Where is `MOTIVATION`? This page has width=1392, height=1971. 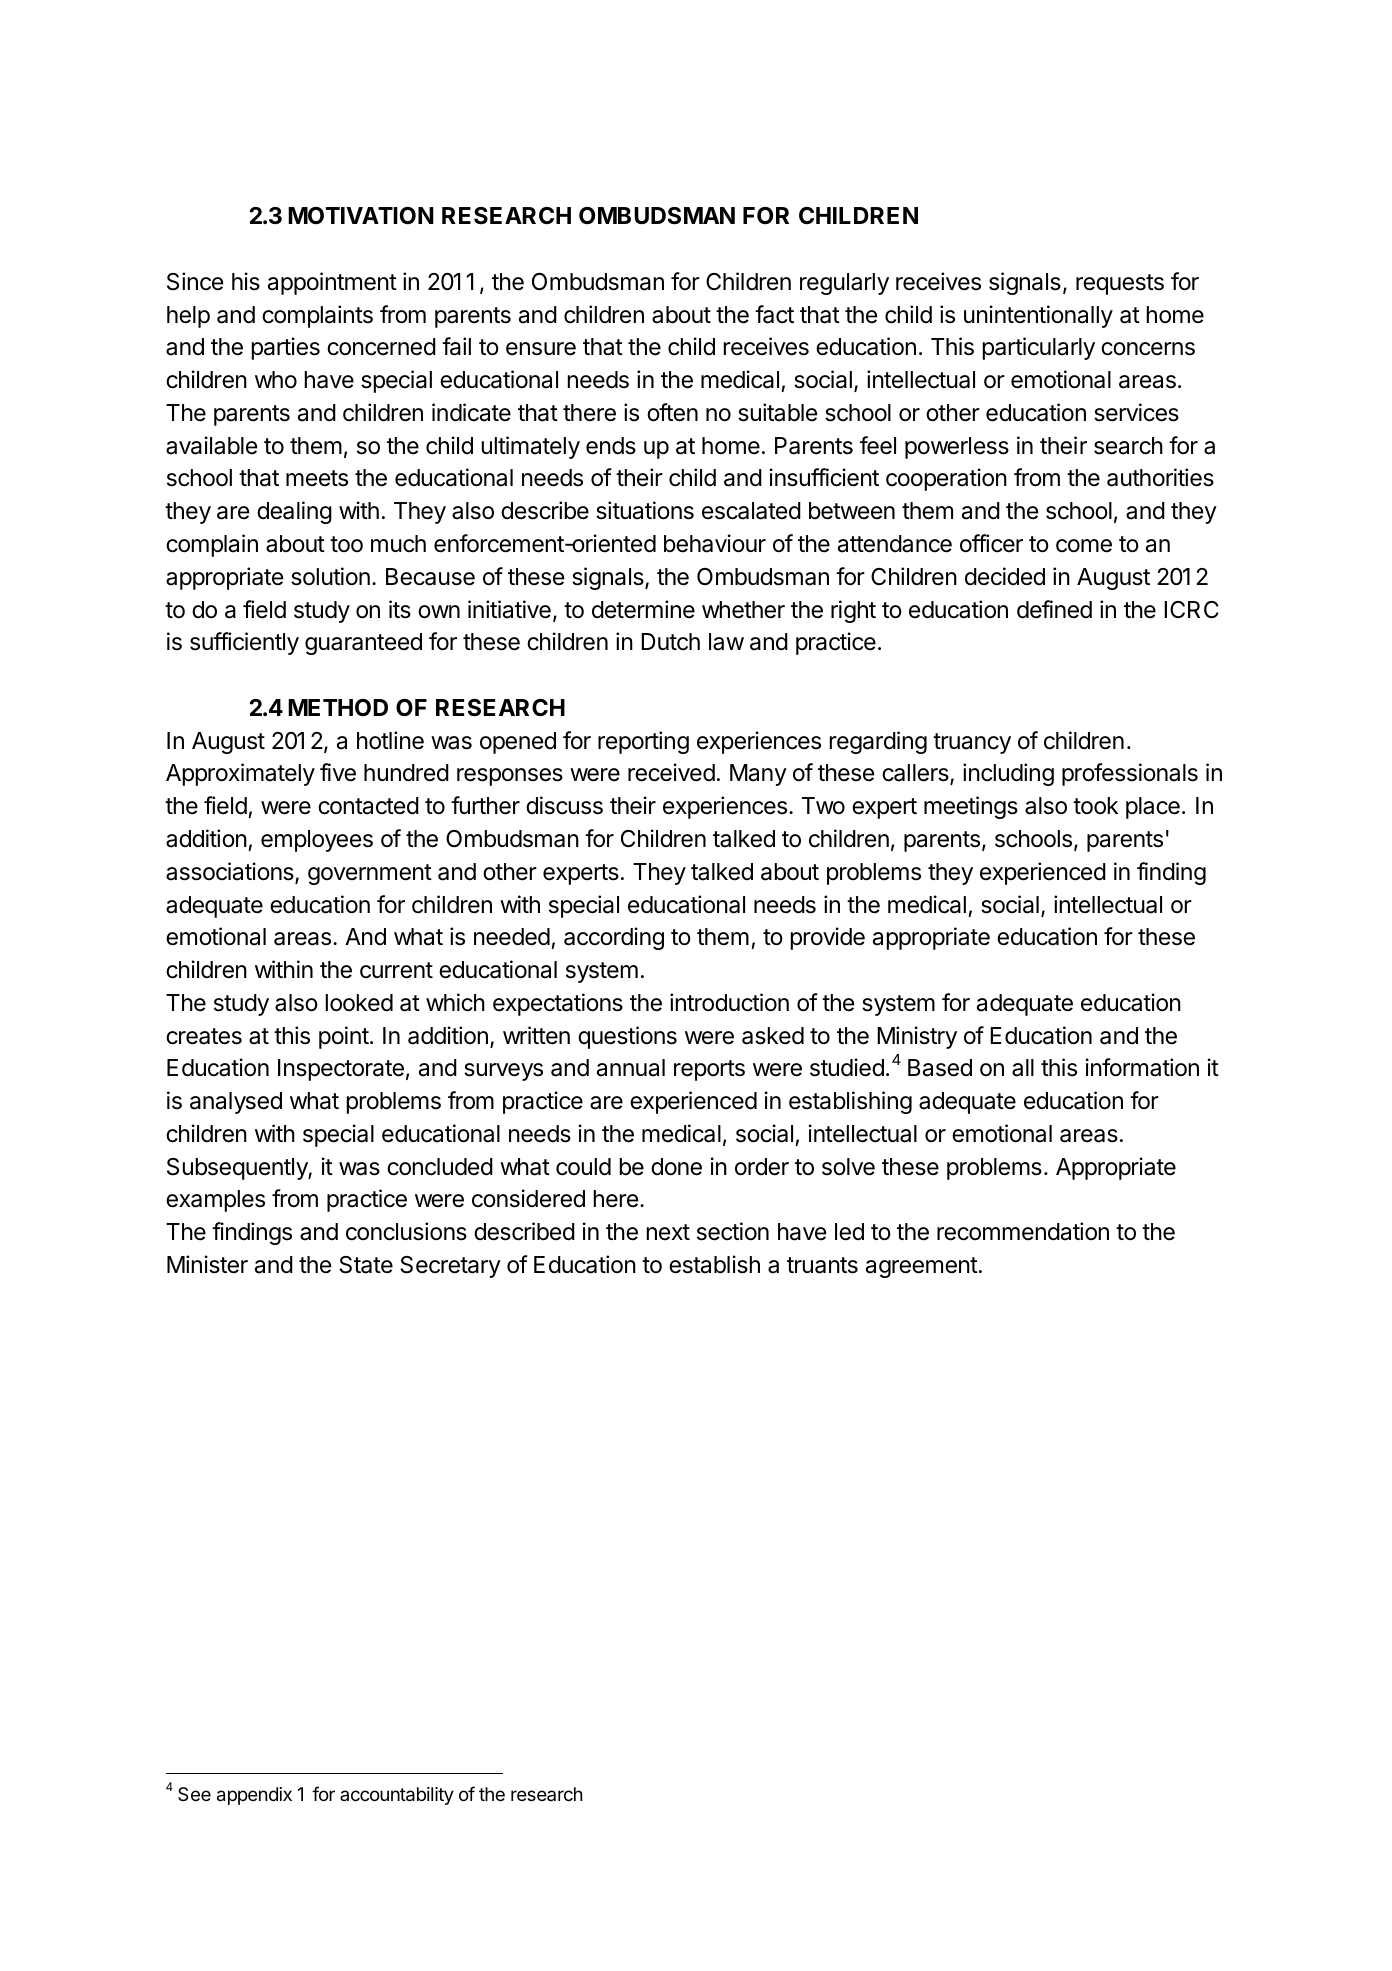 MOTIVATION is located at coordinates (361, 216).
